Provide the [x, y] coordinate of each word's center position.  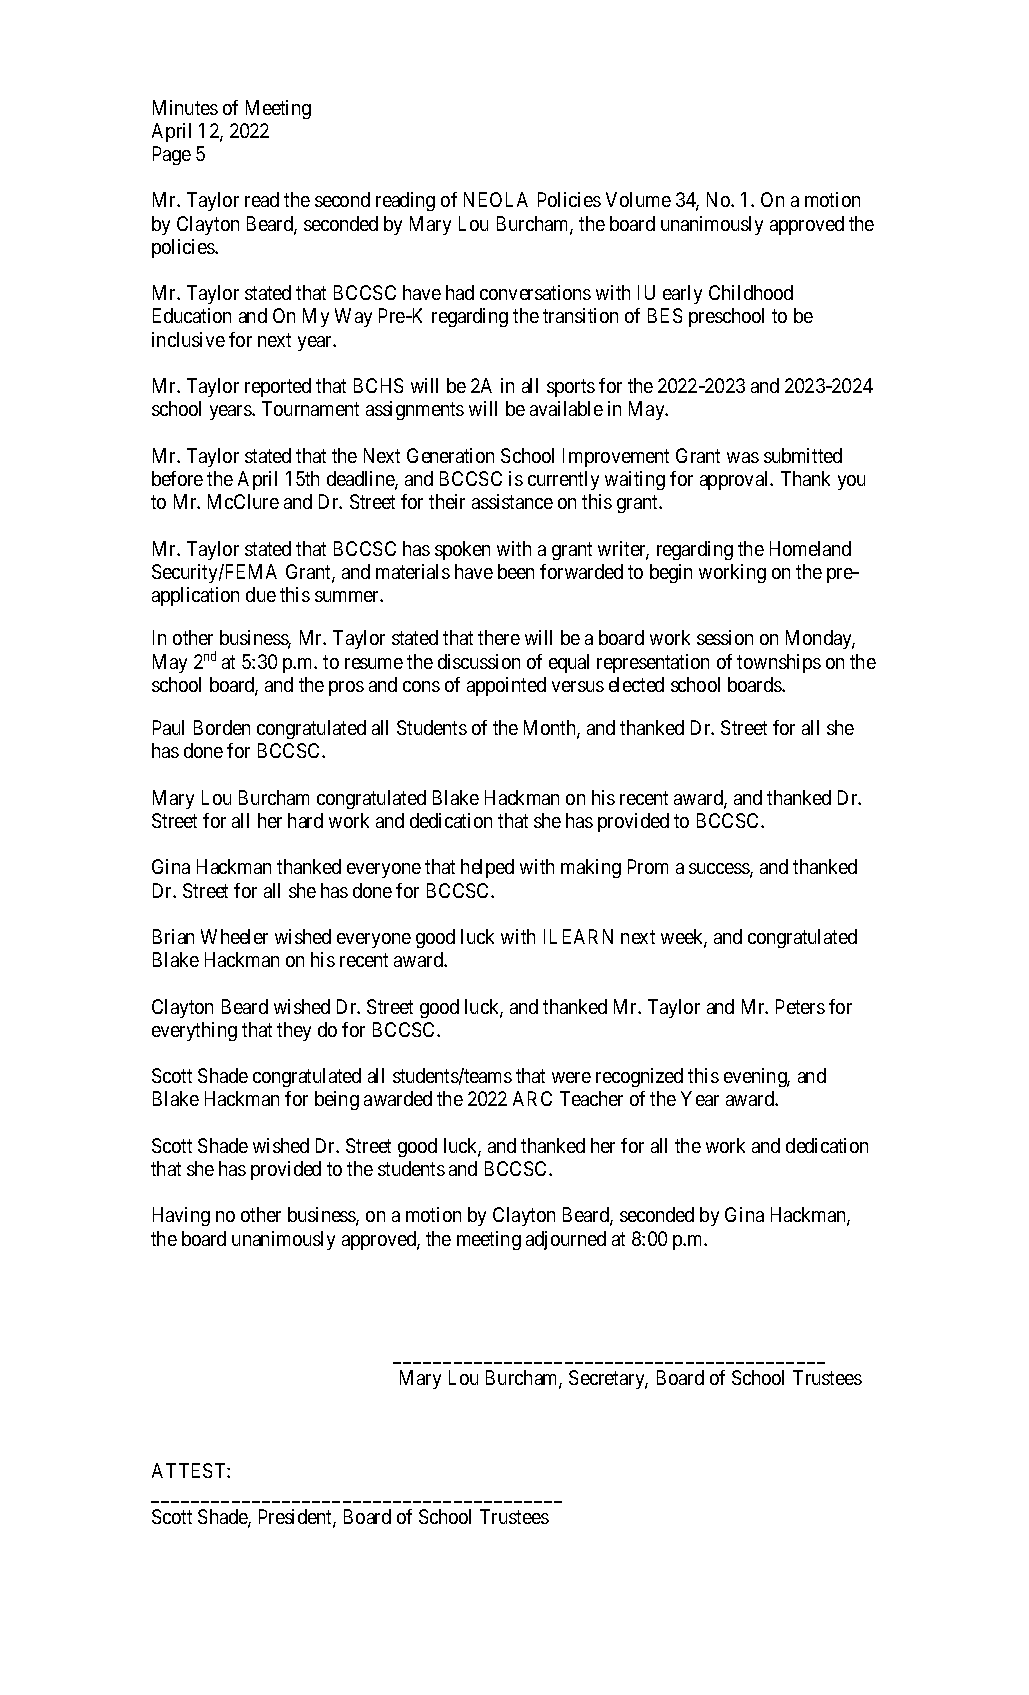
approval [736, 480]
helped [487, 868]
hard [305, 820]
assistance [512, 501]
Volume [638, 199]
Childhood [751, 292]
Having [181, 1216]
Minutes [185, 107]
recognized [639, 1077]
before [177, 478]
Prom [648, 866]
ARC [532, 1098]
